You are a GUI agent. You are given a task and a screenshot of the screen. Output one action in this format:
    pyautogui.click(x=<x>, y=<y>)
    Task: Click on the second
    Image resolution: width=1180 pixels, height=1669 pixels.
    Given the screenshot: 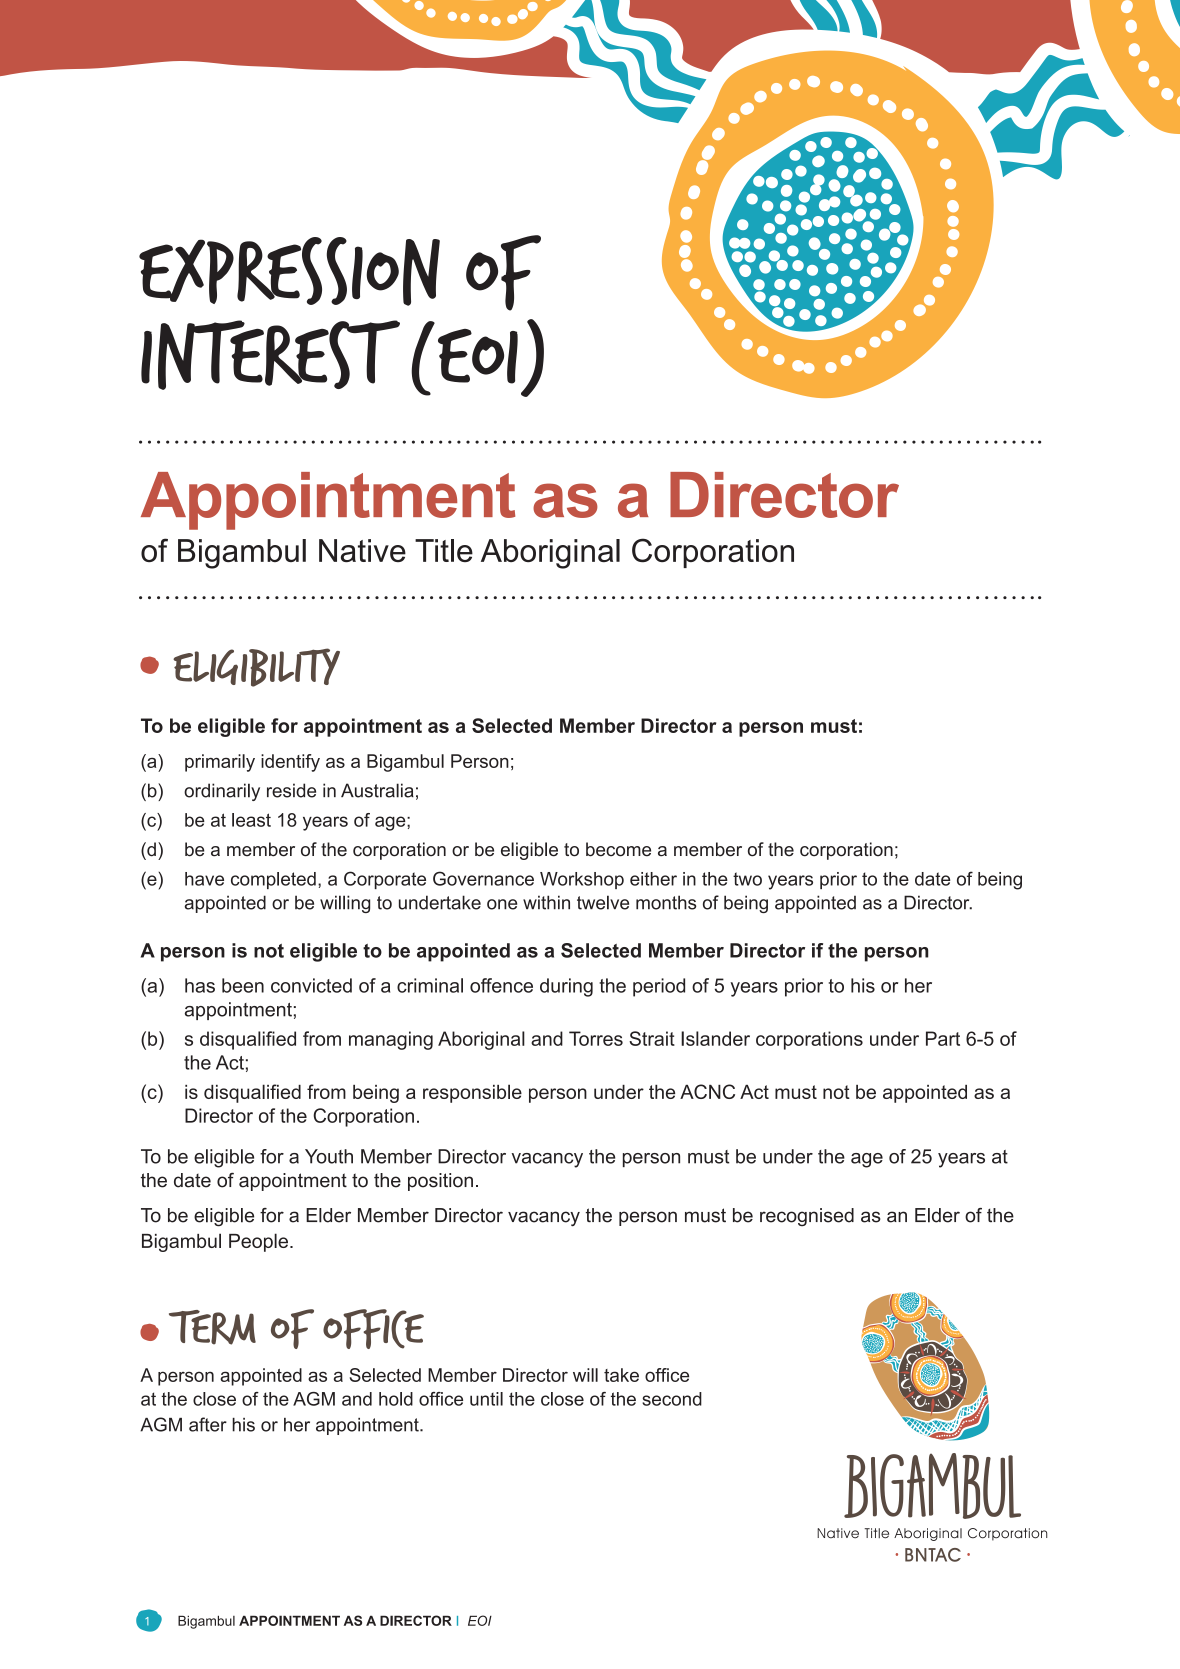 What is the action you would take?
    pyautogui.click(x=672, y=1399)
